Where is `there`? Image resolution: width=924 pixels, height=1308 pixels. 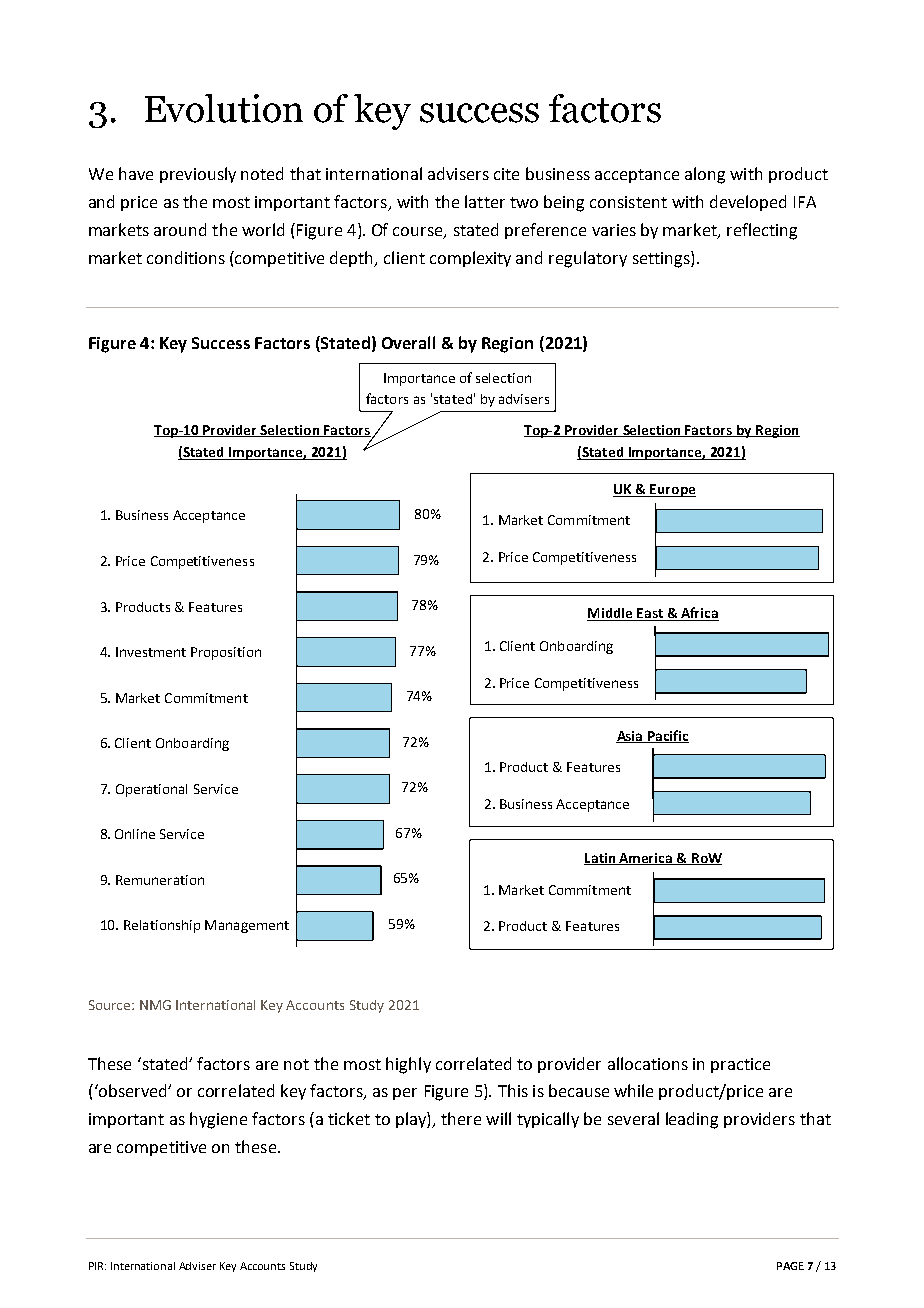 there is located at coordinates (461, 1118).
